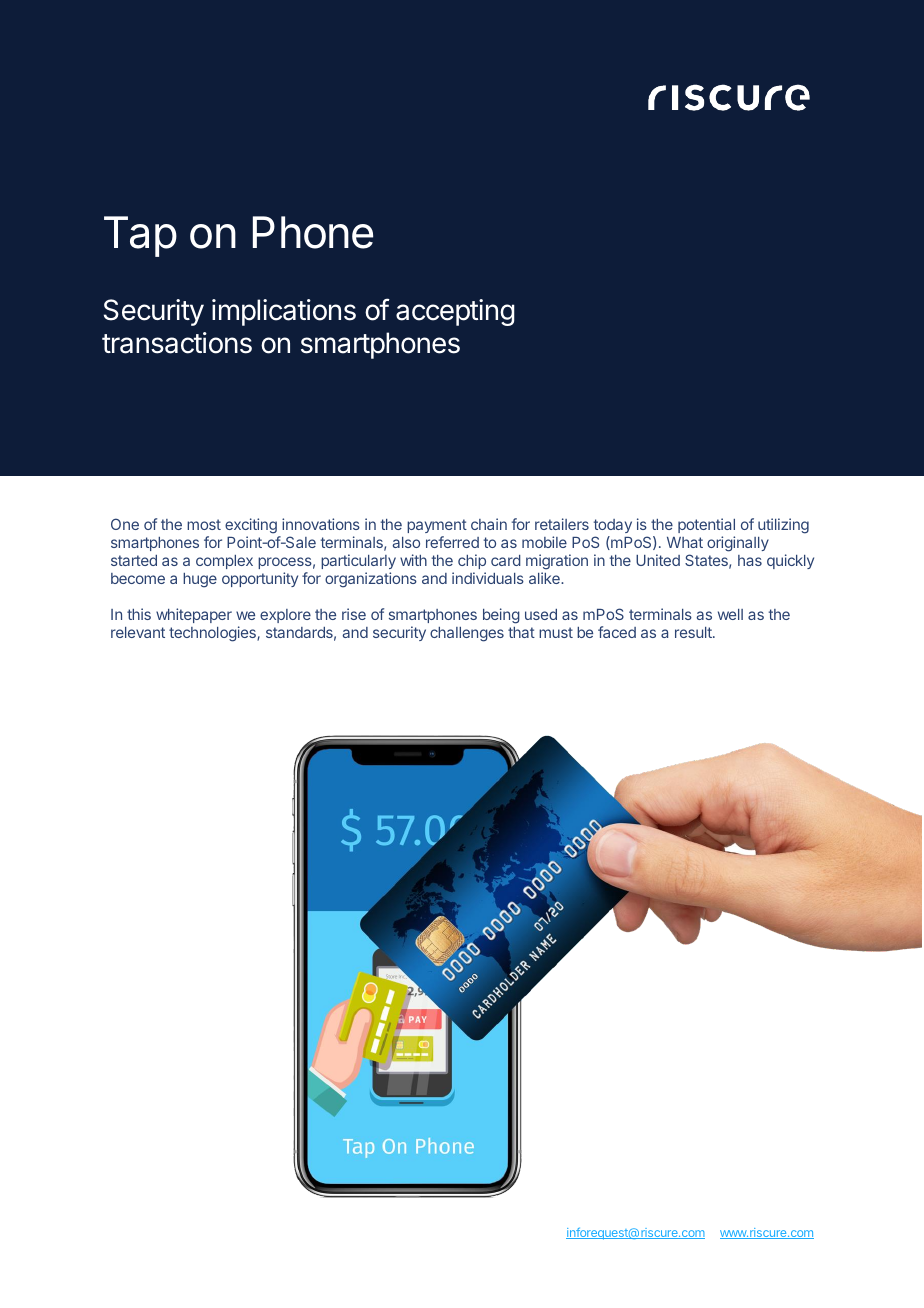 This image has width=924, height=1308. What do you see at coordinates (562, 524) in the image?
I see `retailers` at bounding box center [562, 524].
